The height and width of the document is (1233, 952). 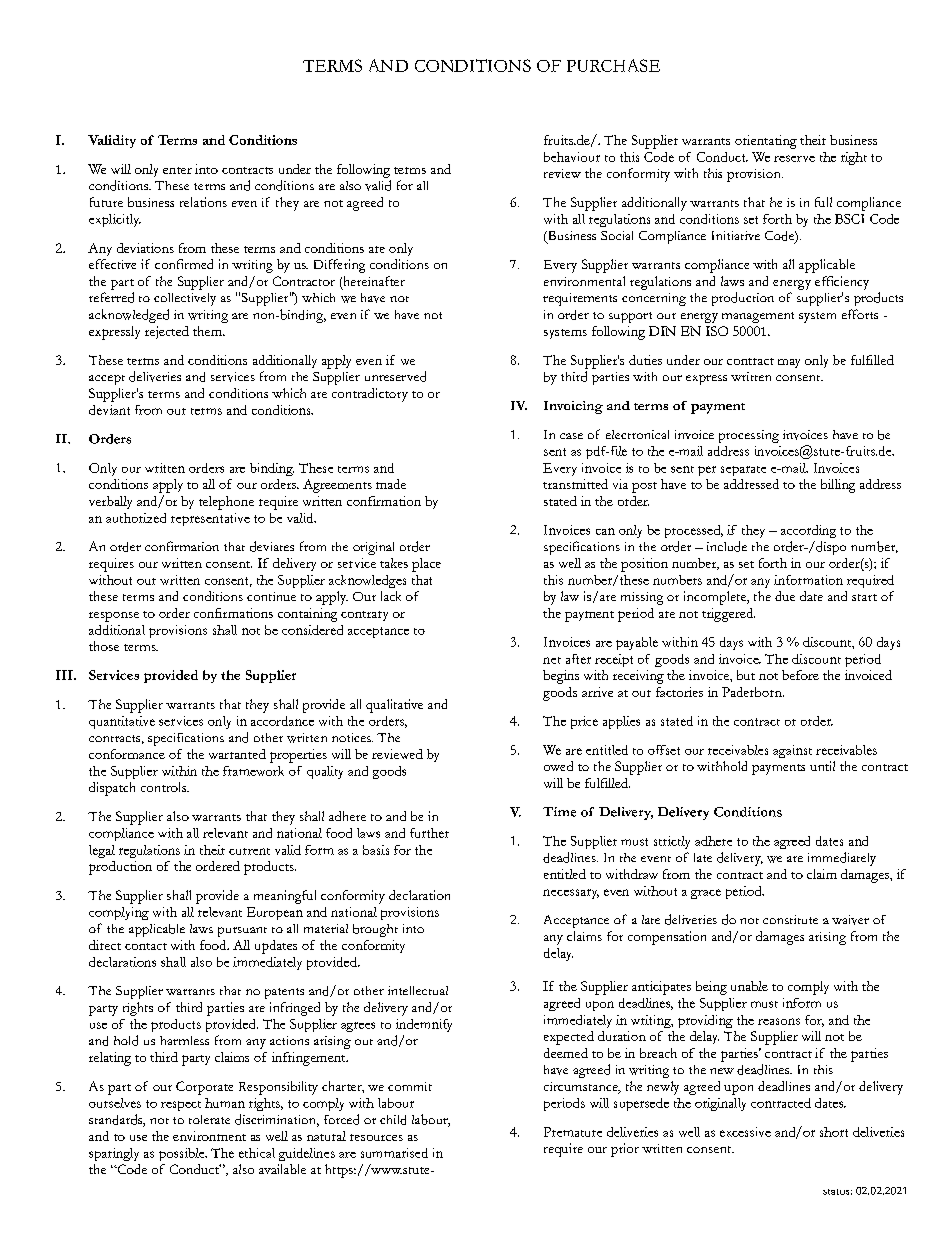 What do you see at coordinates (177, 170) in the document?
I see `enter` at bounding box center [177, 170].
